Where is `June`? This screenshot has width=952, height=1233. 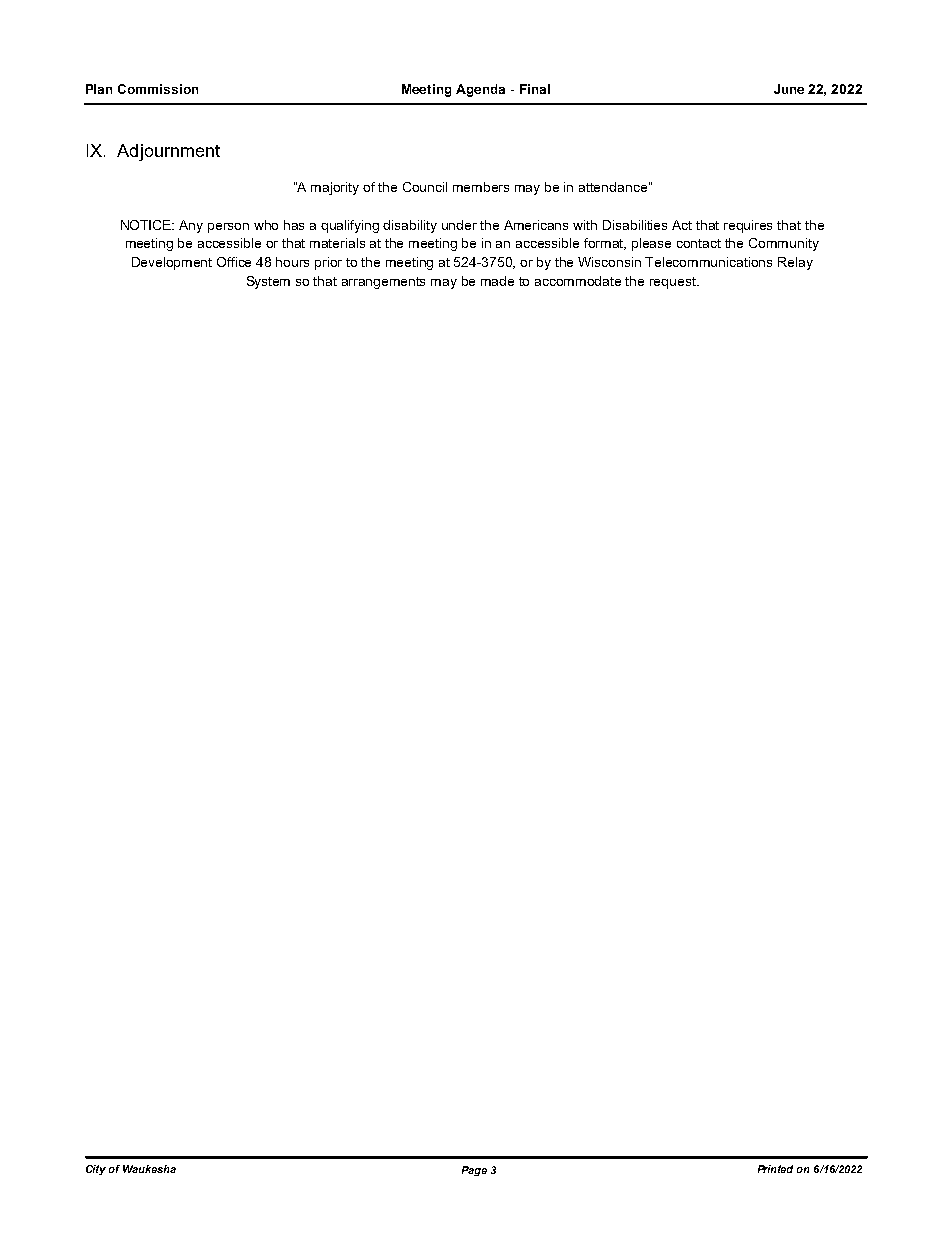
June is located at coordinates (789, 89).
